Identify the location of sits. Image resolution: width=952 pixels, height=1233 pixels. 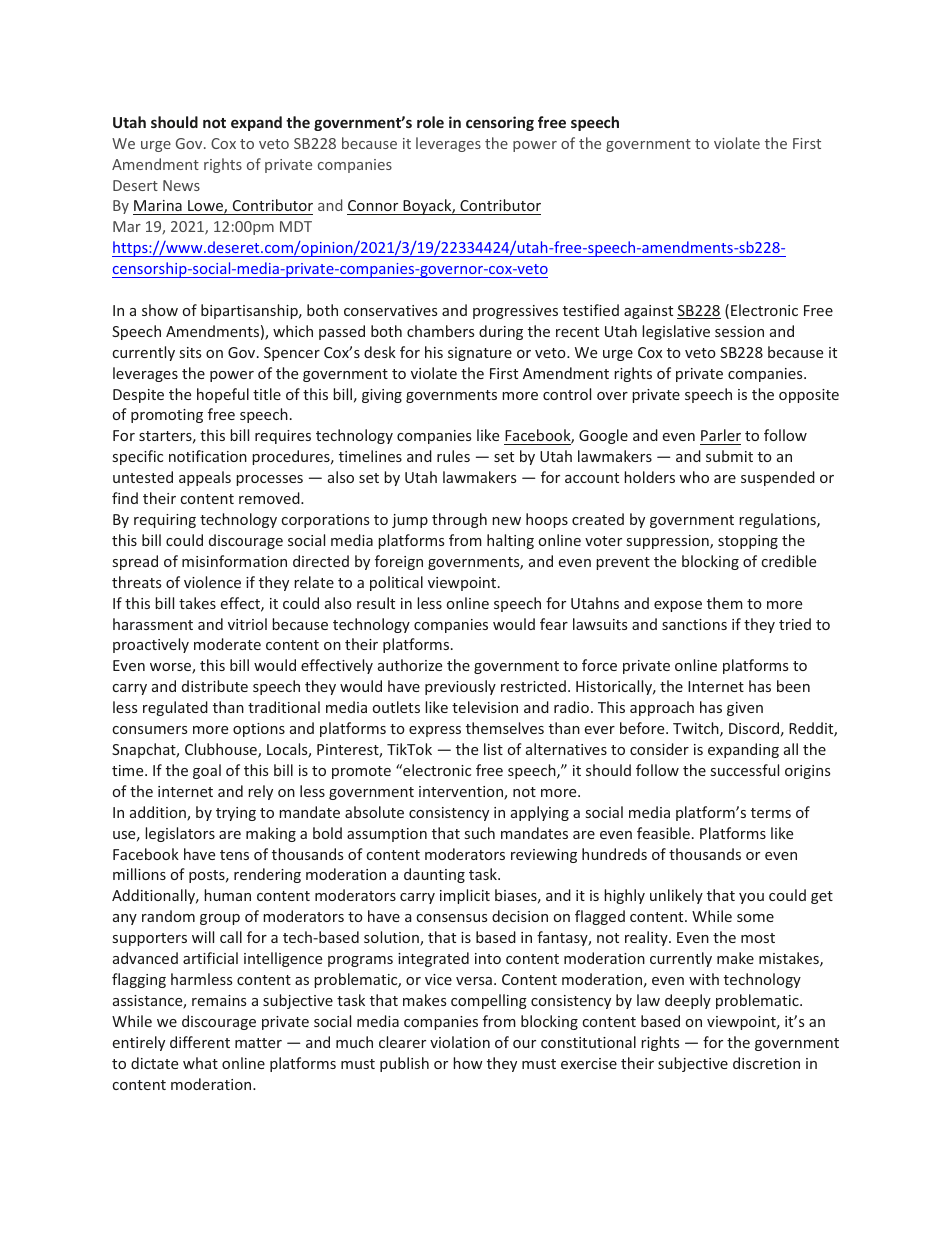
(190, 352).
